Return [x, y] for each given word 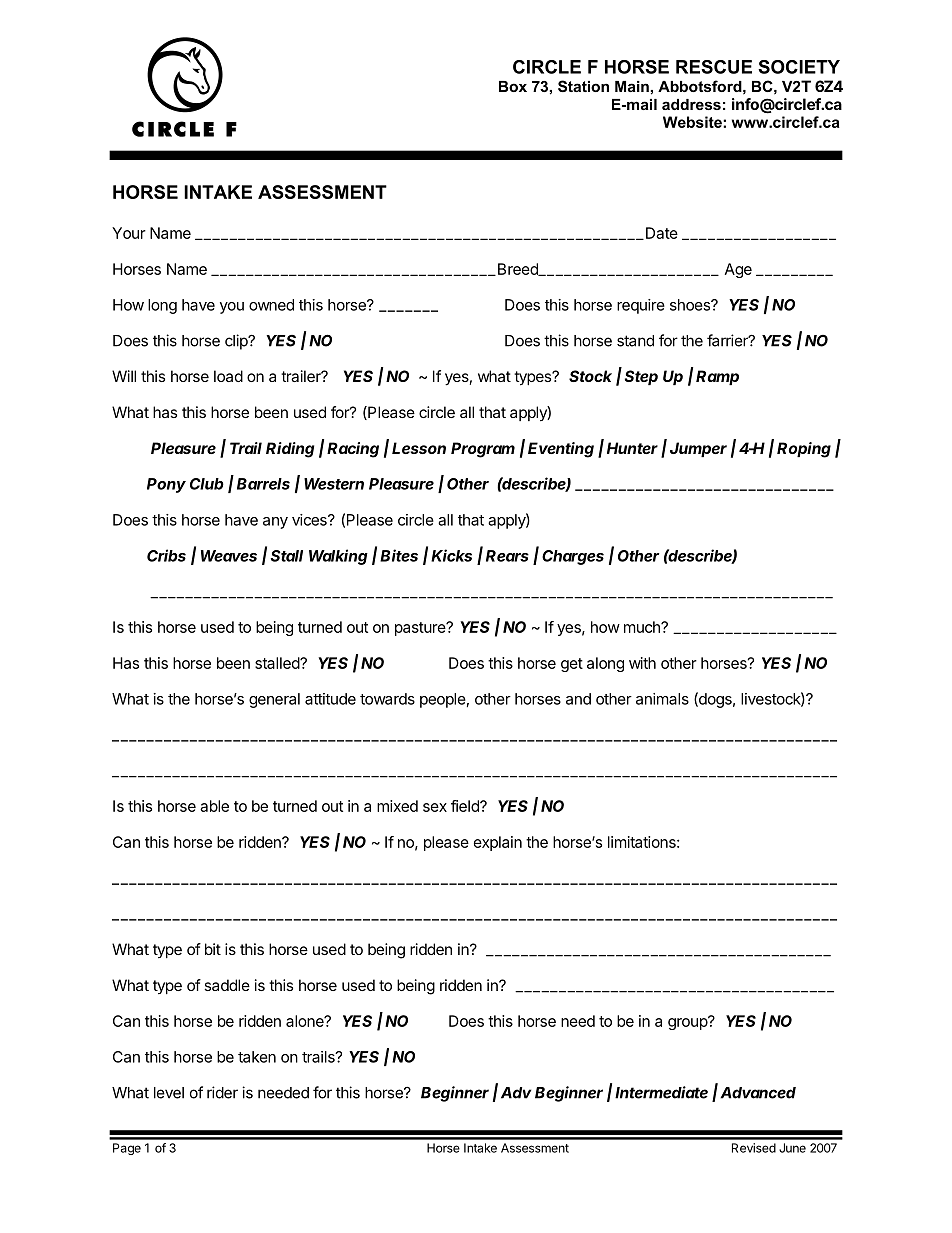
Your [129, 233]
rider [222, 1092]
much [643, 627]
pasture [421, 629]
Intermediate [661, 1092]
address [691, 104]
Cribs [166, 555]
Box [513, 86]
